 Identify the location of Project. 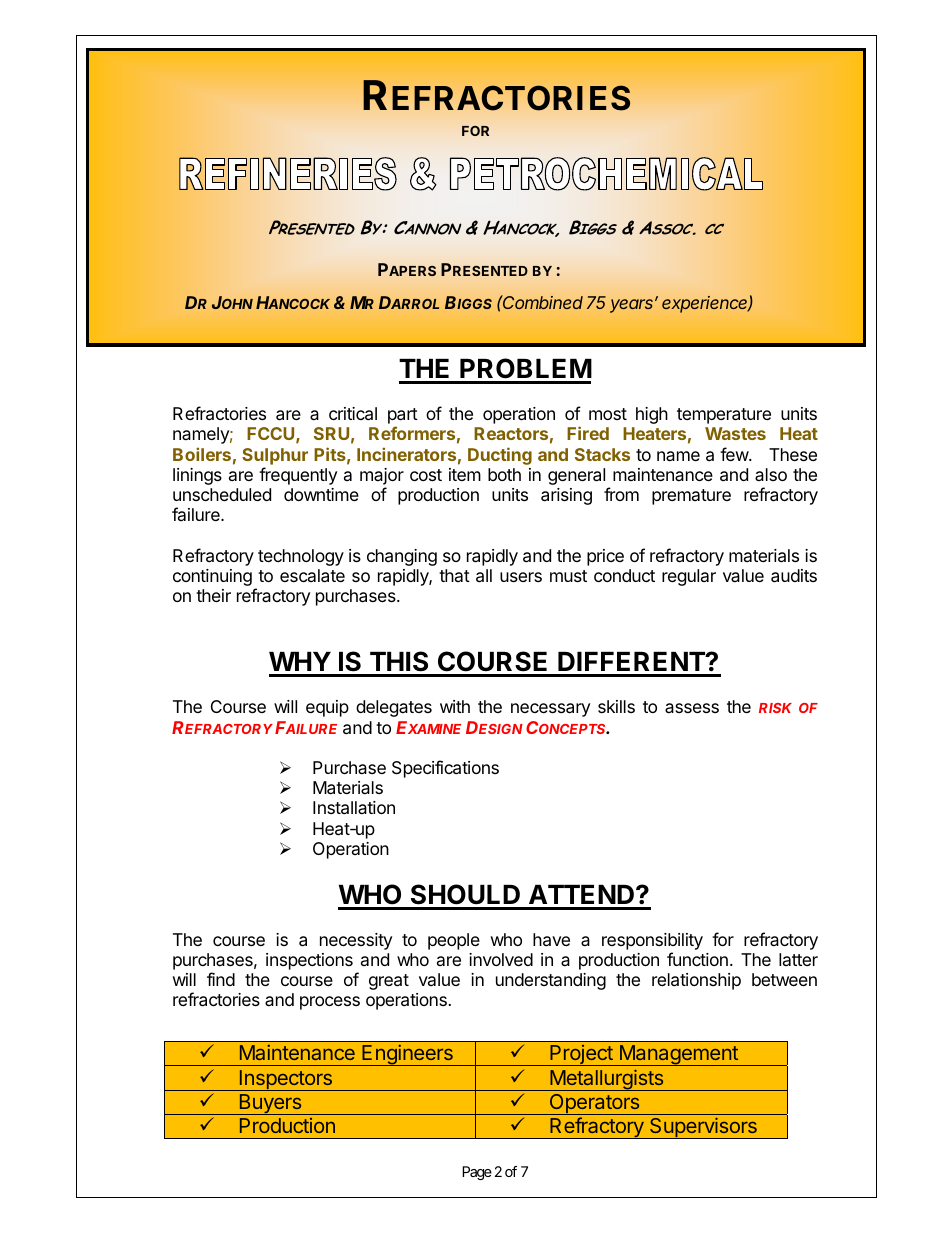
(581, 1055).
